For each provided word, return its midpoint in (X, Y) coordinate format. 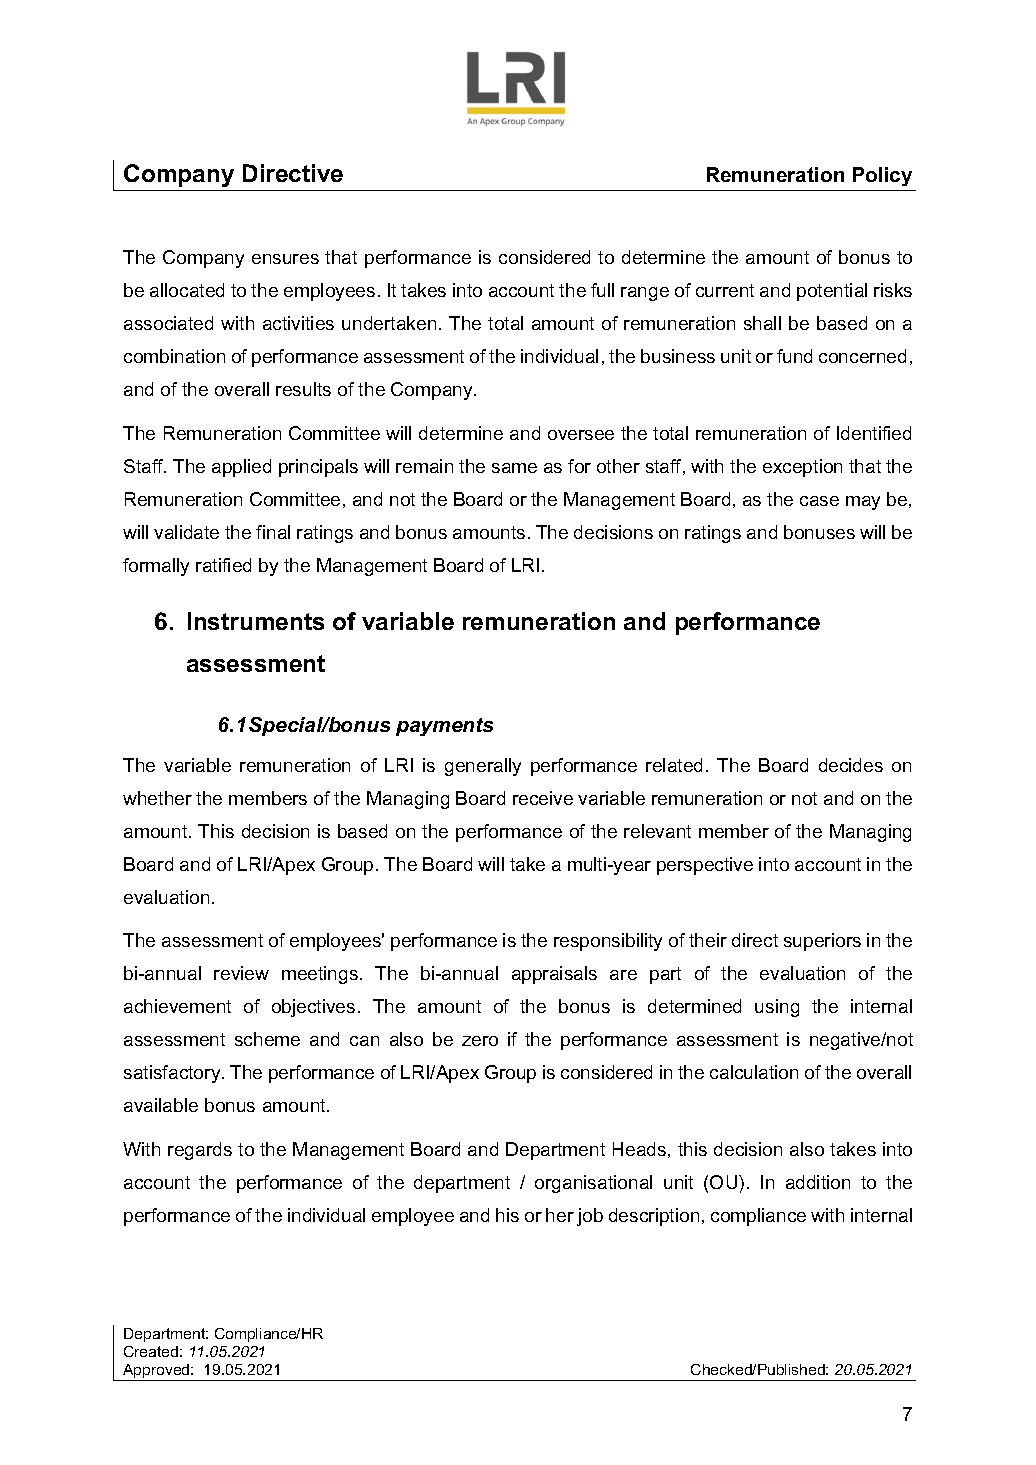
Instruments (256, 621)
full (602, 290)
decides (851, 765)
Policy (882, 176)
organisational (593, 1184)
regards (200, 1151)
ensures (285, 259)
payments (444, 727)
